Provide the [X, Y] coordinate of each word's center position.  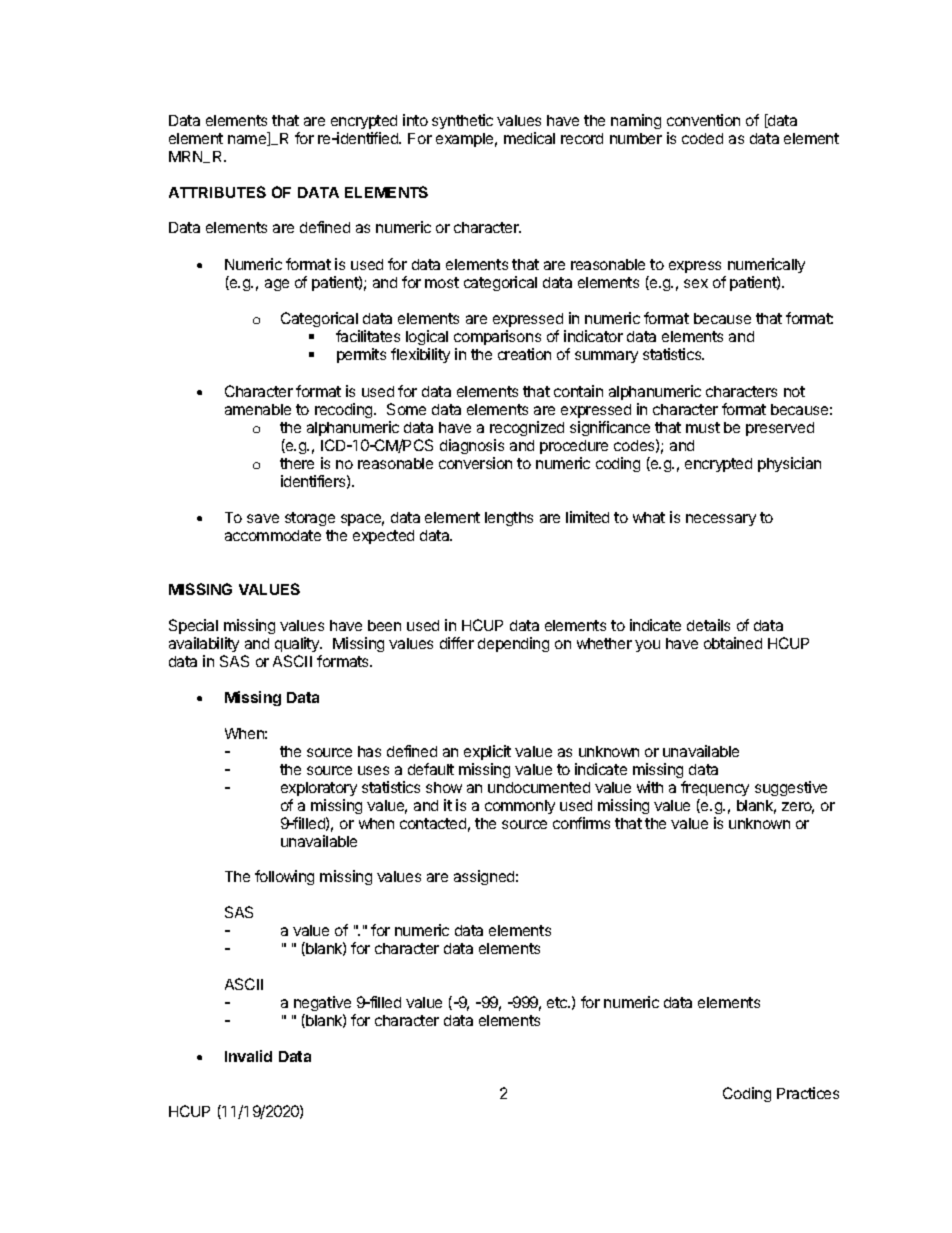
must [703, 427]
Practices [808, 1093]
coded [702, 138]
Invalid [248, 1056]
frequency [715, 788]
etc [558, 1002]
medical [529, 138]
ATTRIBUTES [217, 192]
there [297, 463]
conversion [475, 463]
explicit [487, 752]
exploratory [319, 789]
